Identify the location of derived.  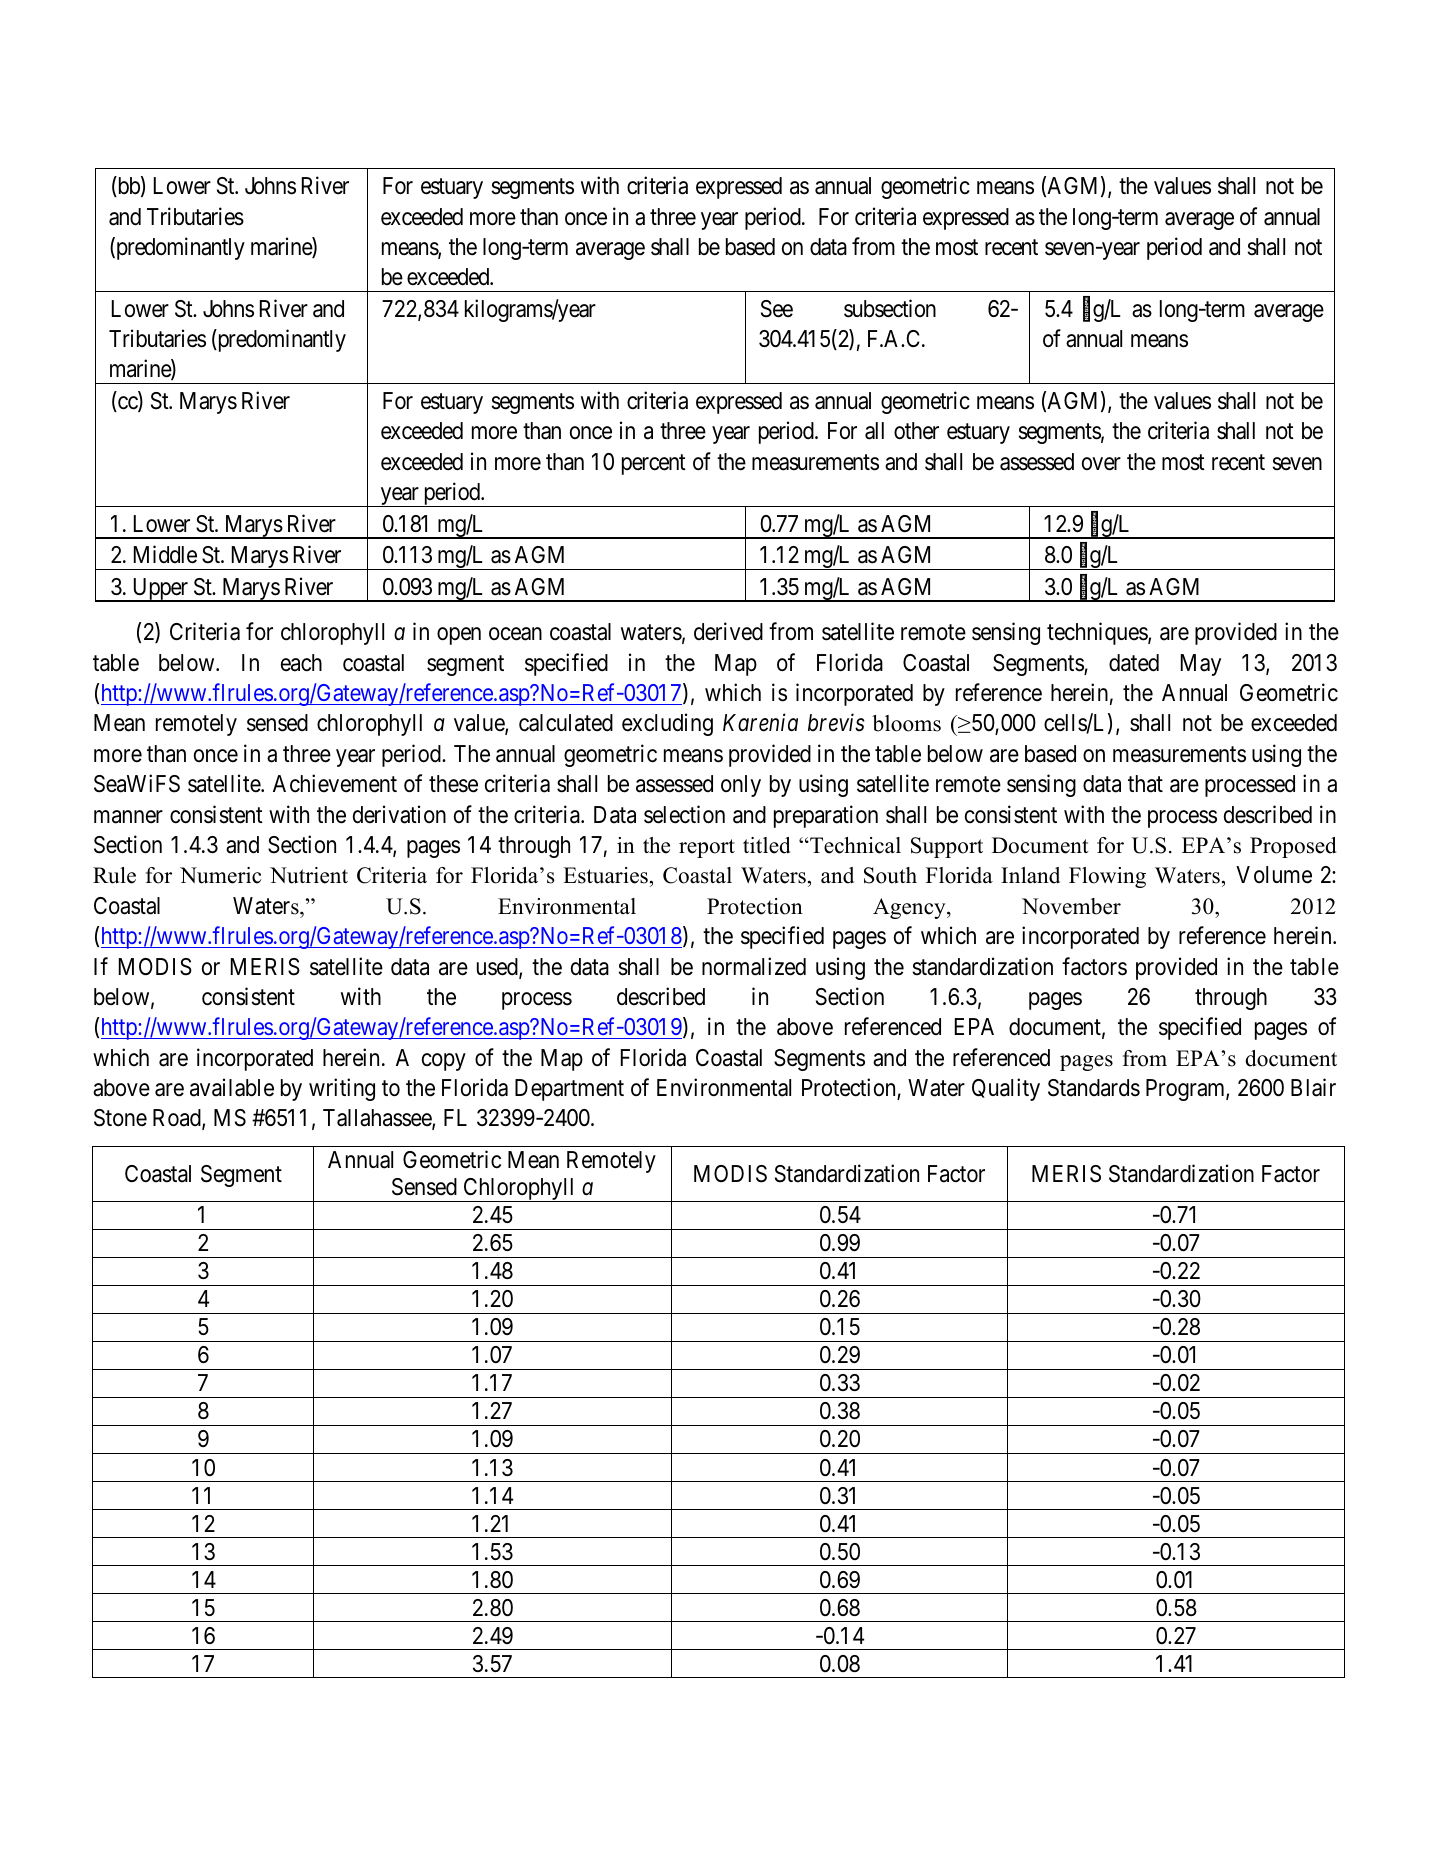
(728, 632).
